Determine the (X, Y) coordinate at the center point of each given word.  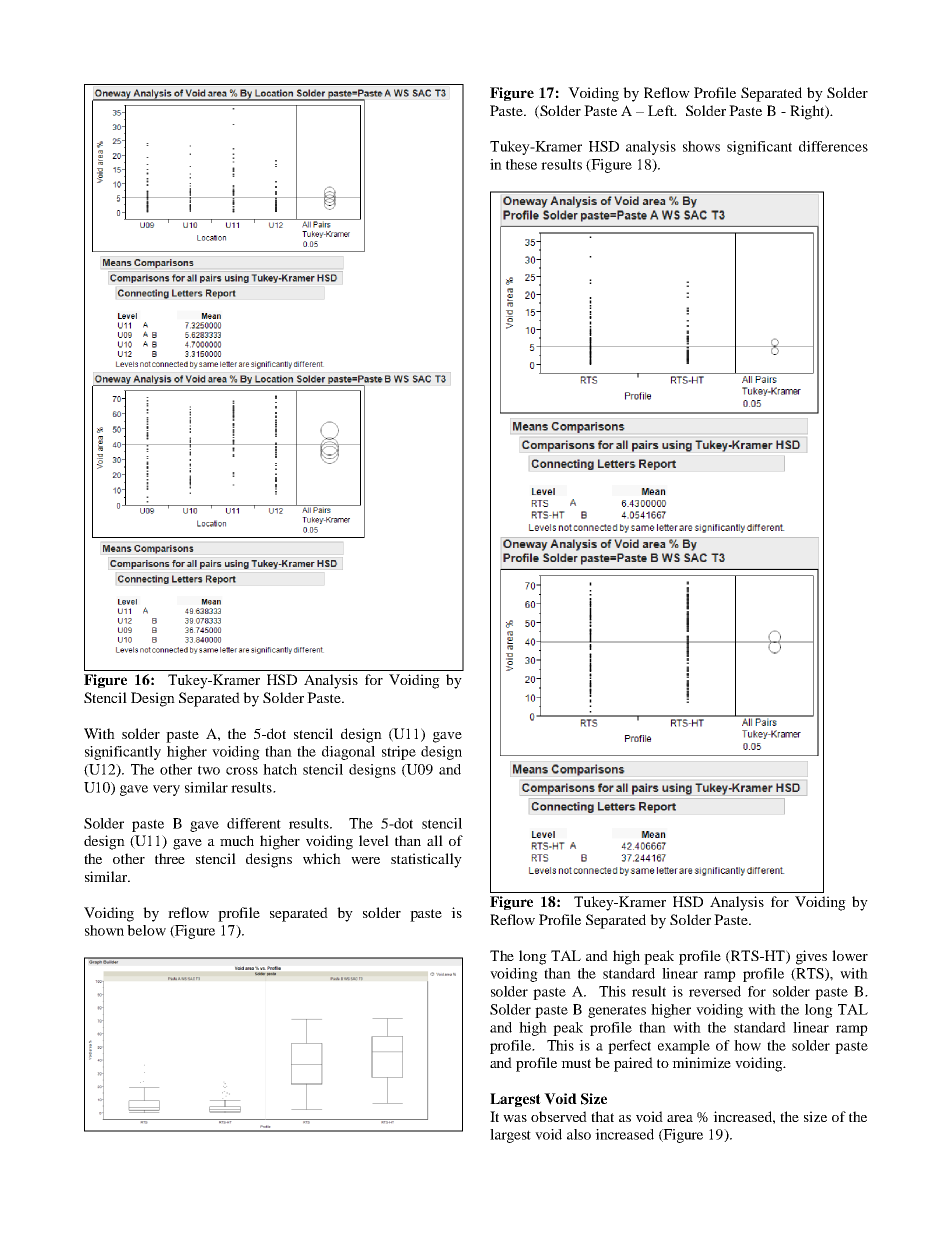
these (521, 164)
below (146, 930)
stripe (399, 753)
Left (662, 110)
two (209, 770)
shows (701, 146)
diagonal (348, 753)
